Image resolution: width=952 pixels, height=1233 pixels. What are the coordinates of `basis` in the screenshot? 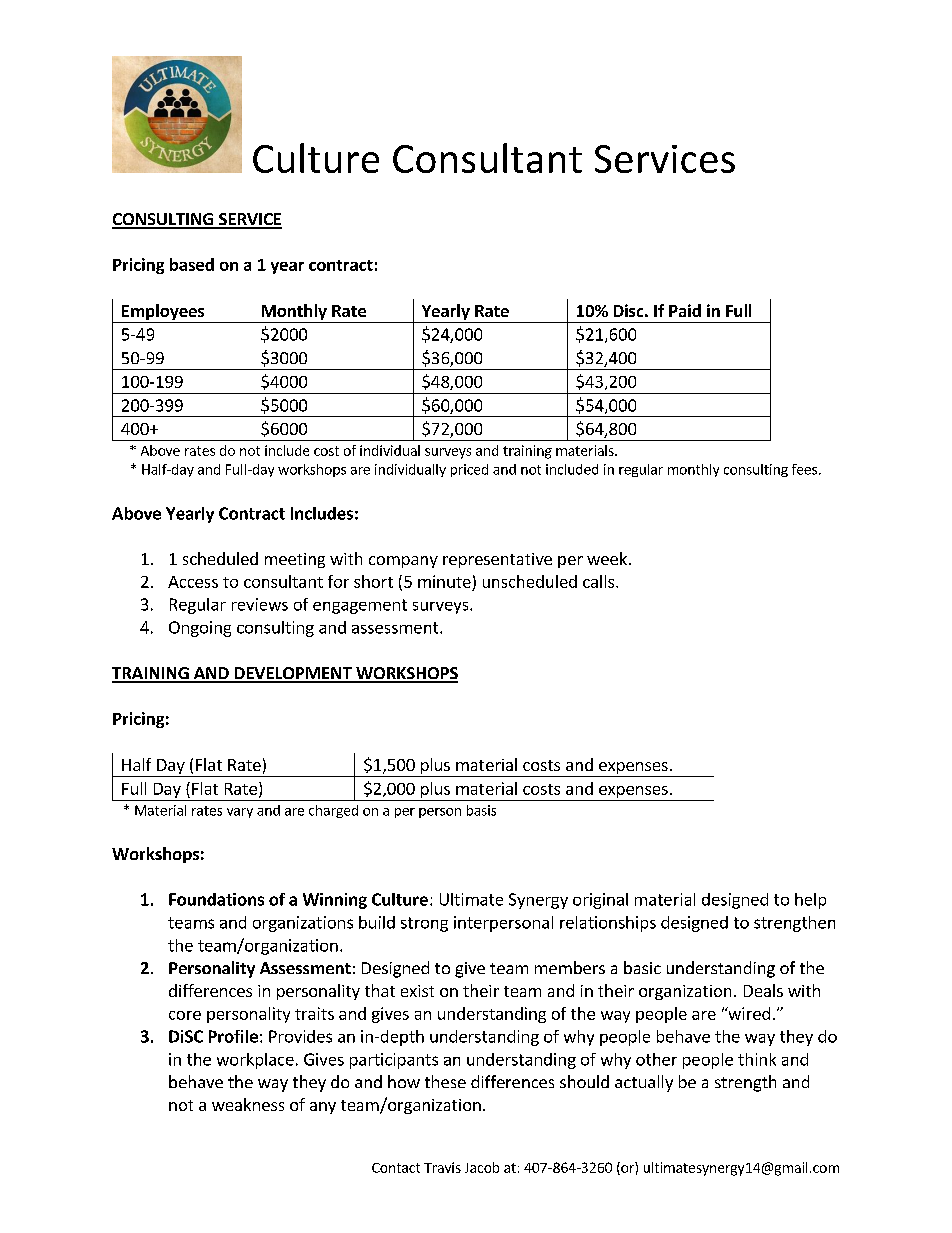 It's located at (481, 810).
